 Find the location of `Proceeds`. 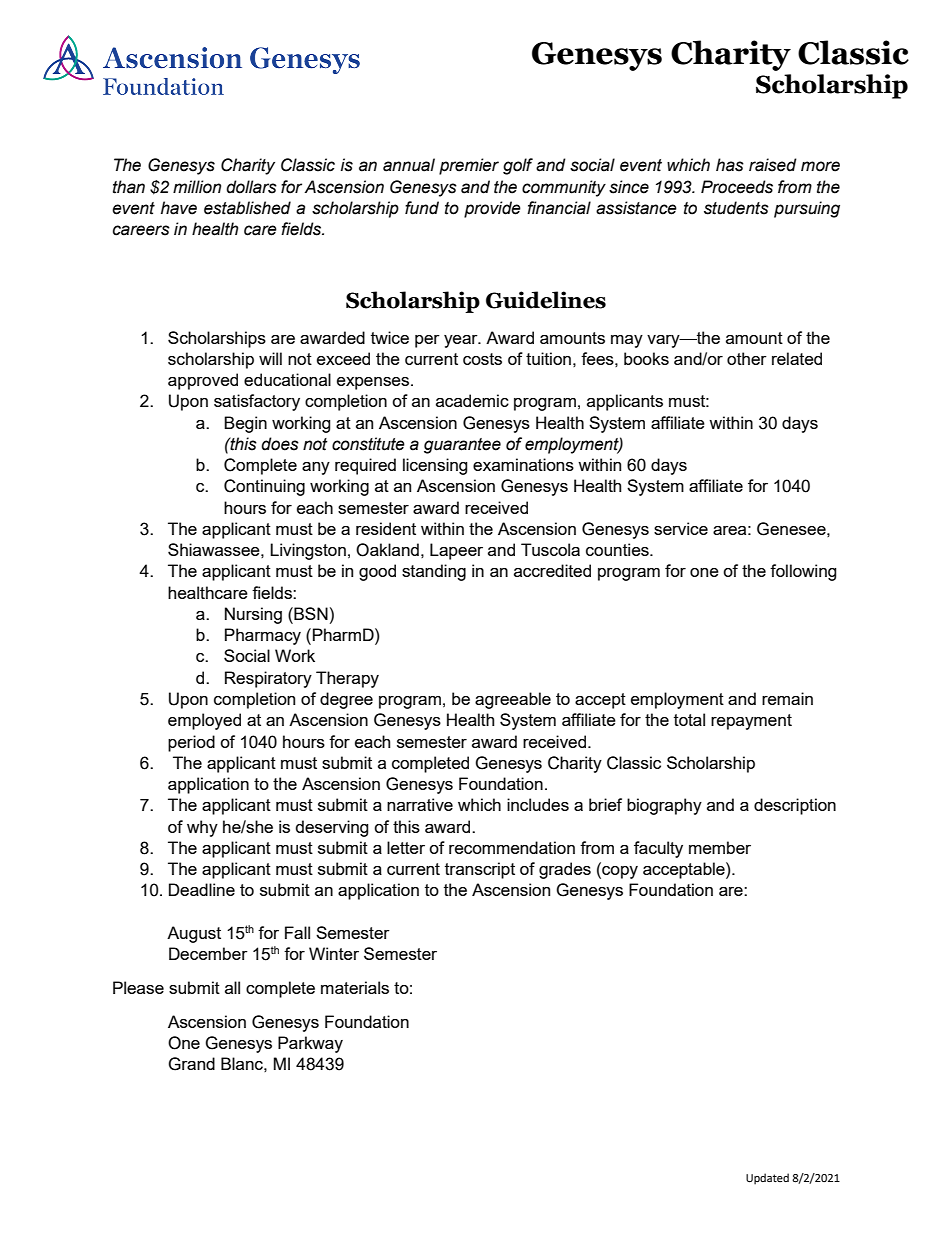

Proceeds is located at coordinates (737, 187).
